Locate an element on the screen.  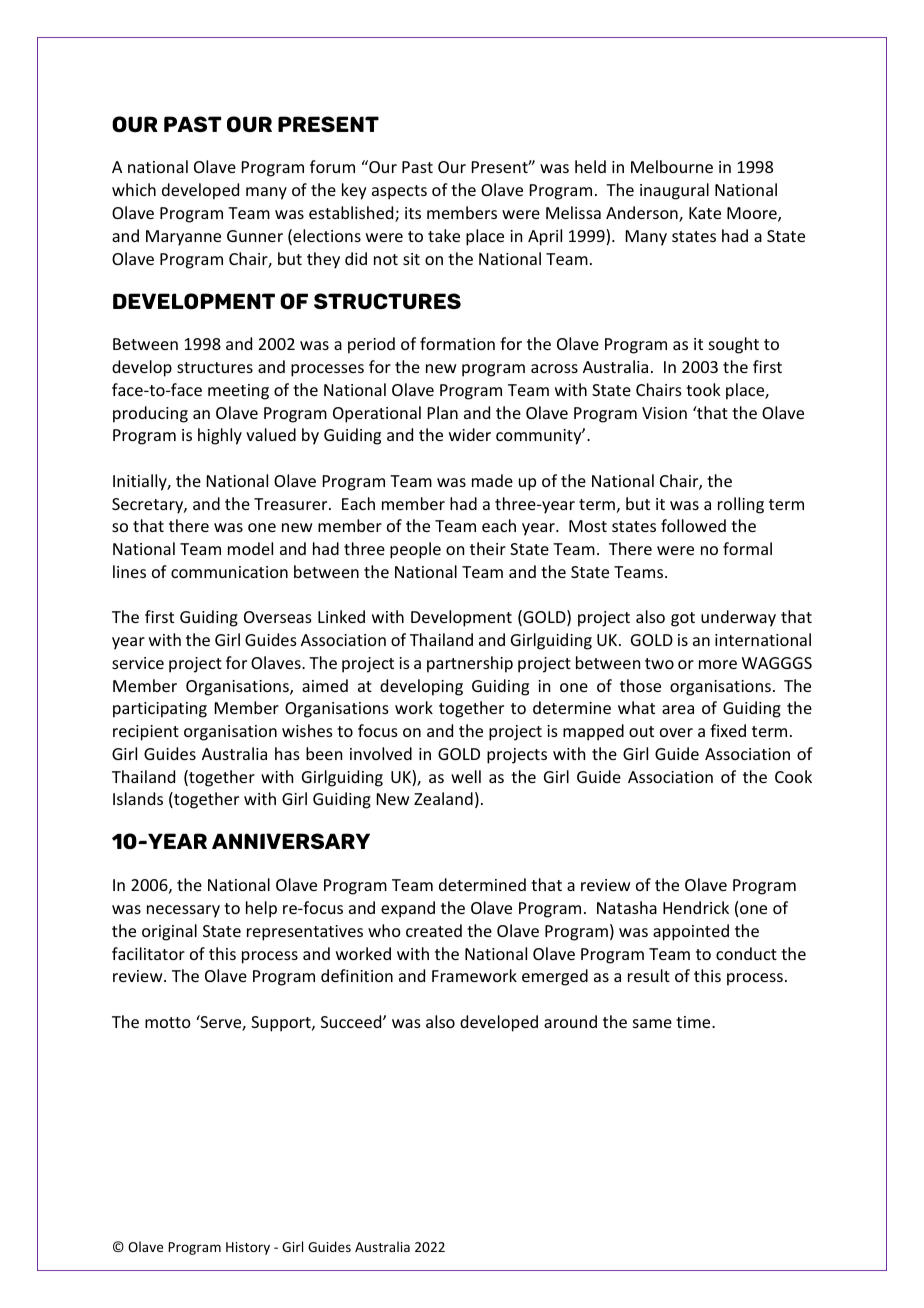
motto is located at coordinates (168, 1022).
